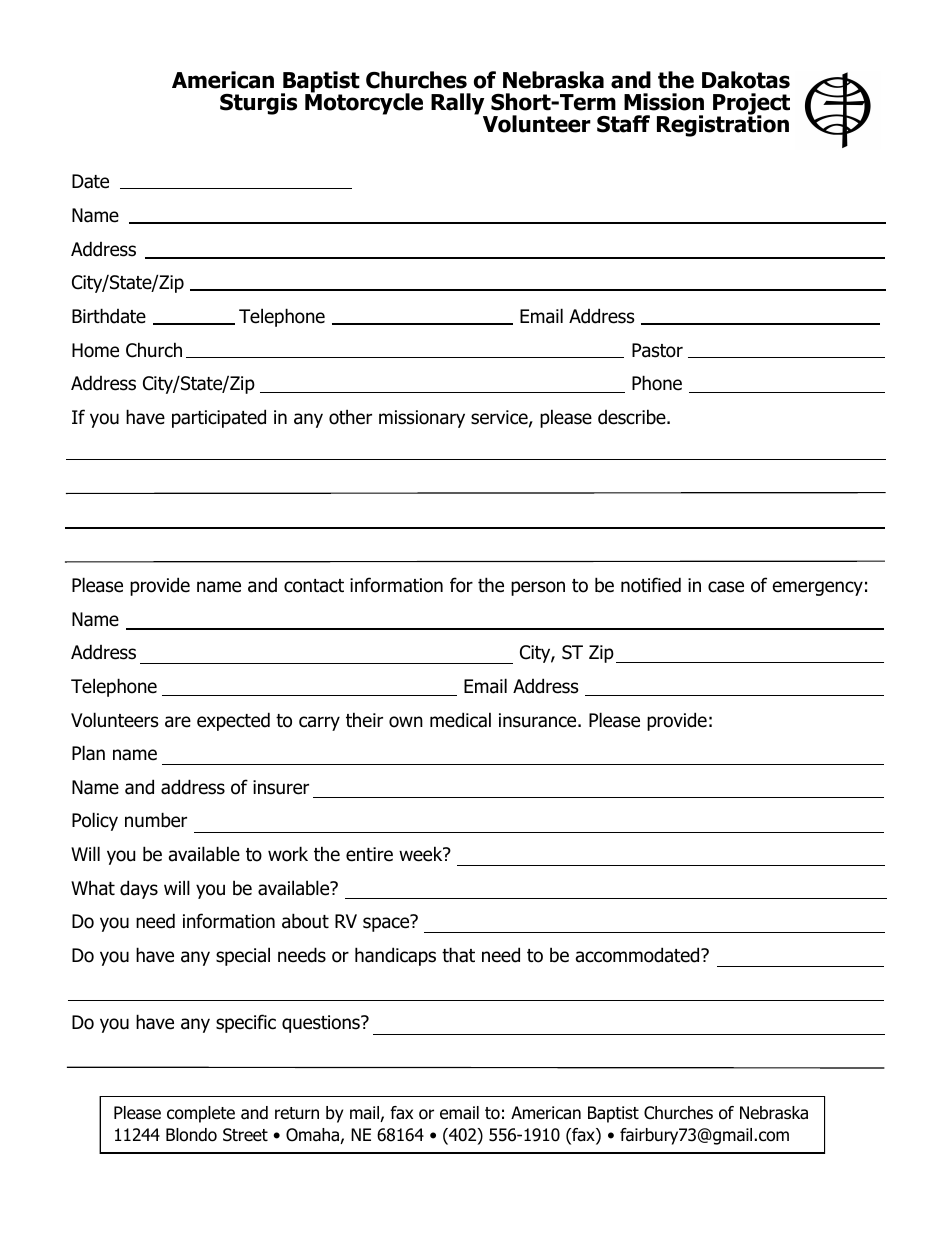 Image resolution: width=952 pixels, height=1233 pixels. I want to click on complete, so click(201, 1114).
